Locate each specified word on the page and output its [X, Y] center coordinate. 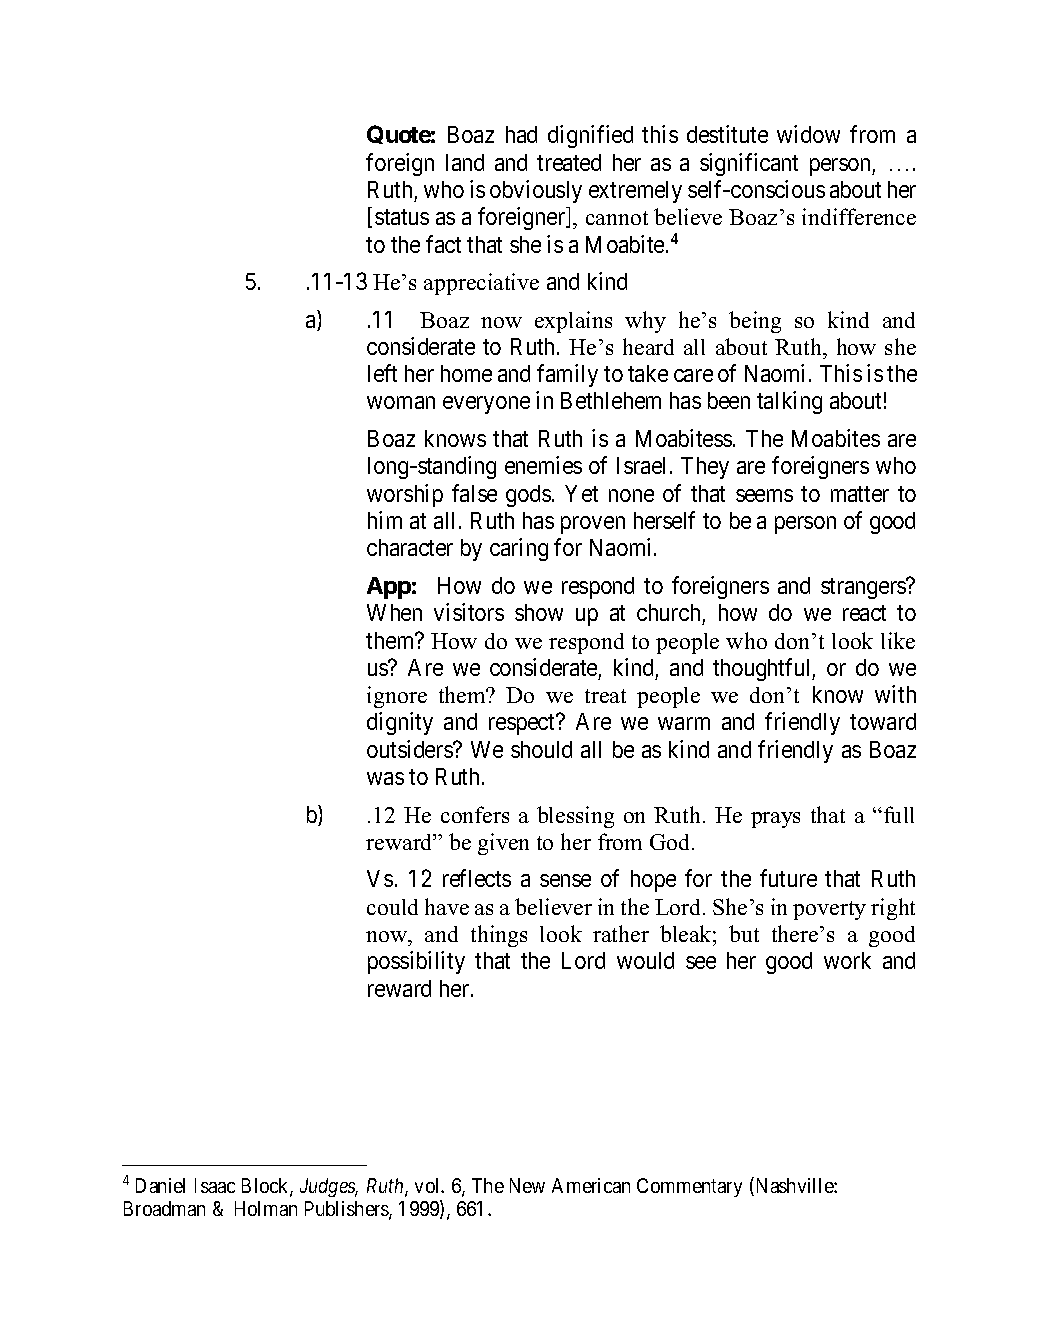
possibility [416, 962]
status [402, 217]
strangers [864, 588]
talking [789, 402]
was [385, 778]
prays [775, 820]
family [567, 375]
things [499, 936]
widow [808, 134]
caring [519, 549]
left [382, 373]
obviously [536, 191]
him [385, 520]
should [541, 749]
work [847, 960]
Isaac [215, 1185]
